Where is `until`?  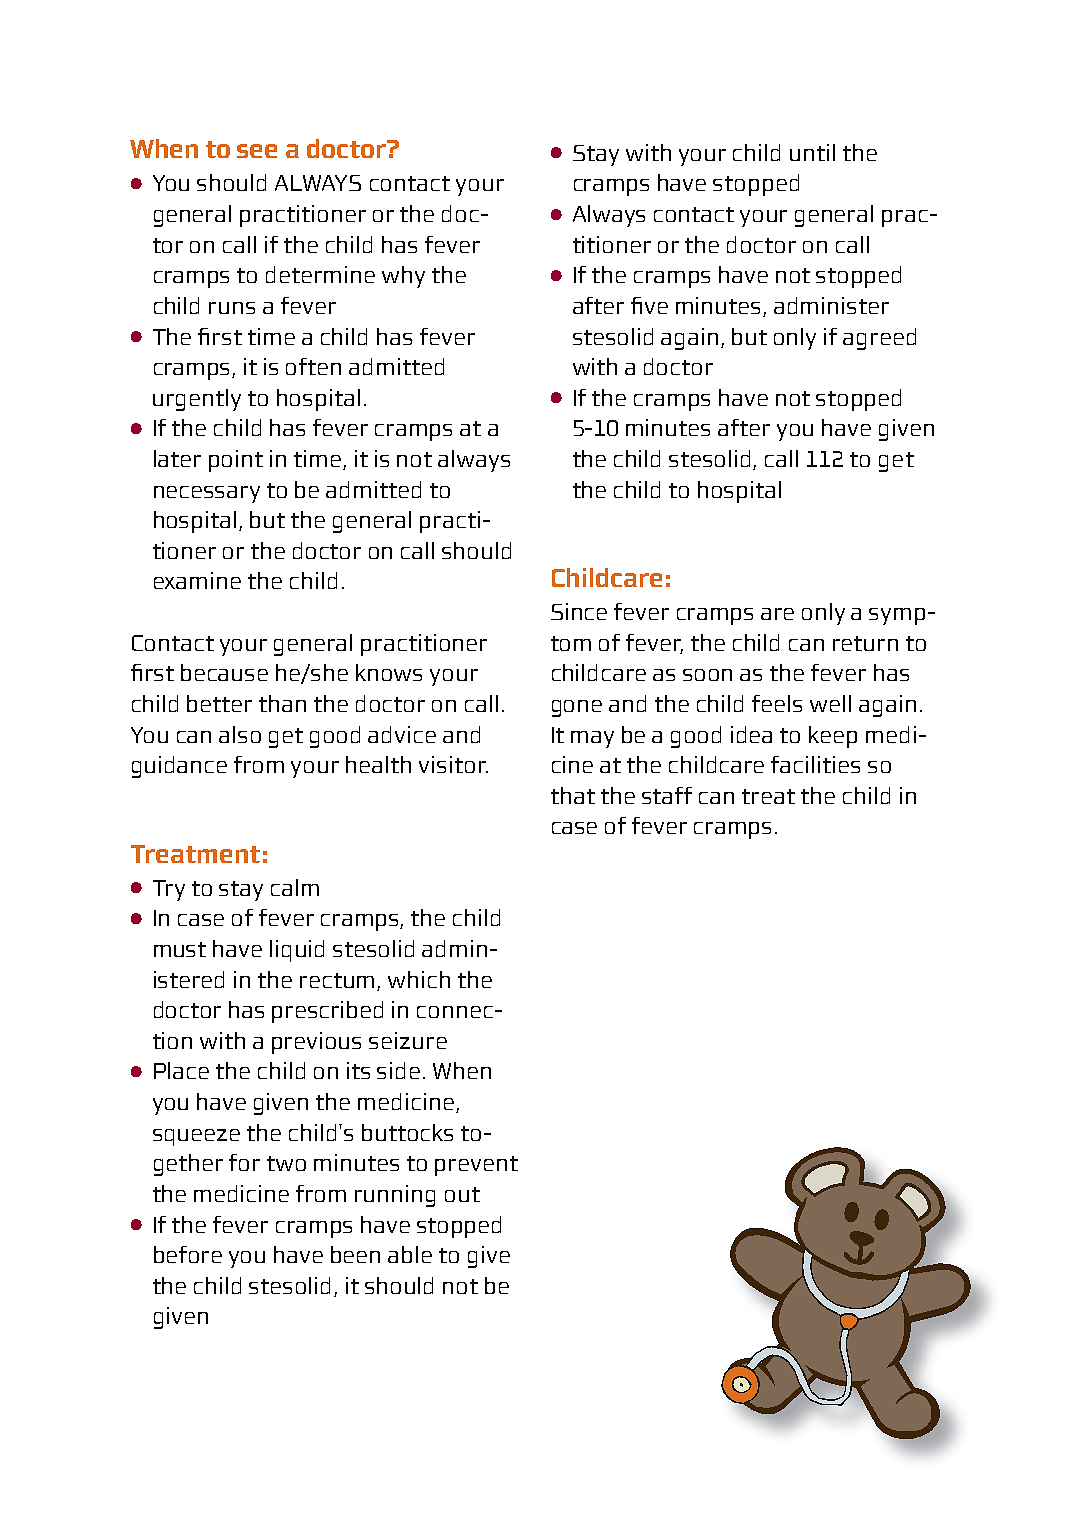
until is located at coordinates (812, 152).
